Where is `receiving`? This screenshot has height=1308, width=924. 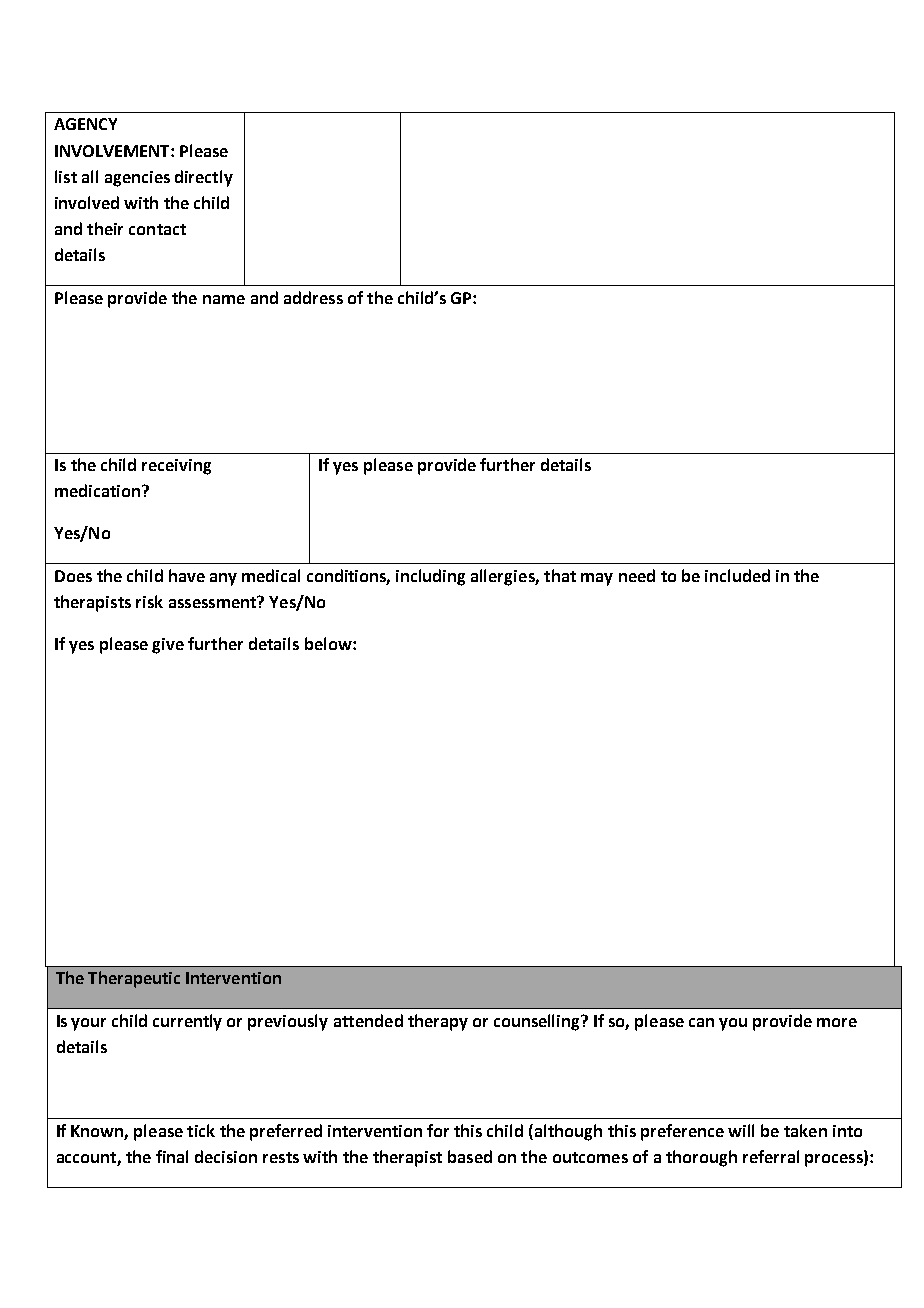
receiving is located at coordinates (176, 467).
